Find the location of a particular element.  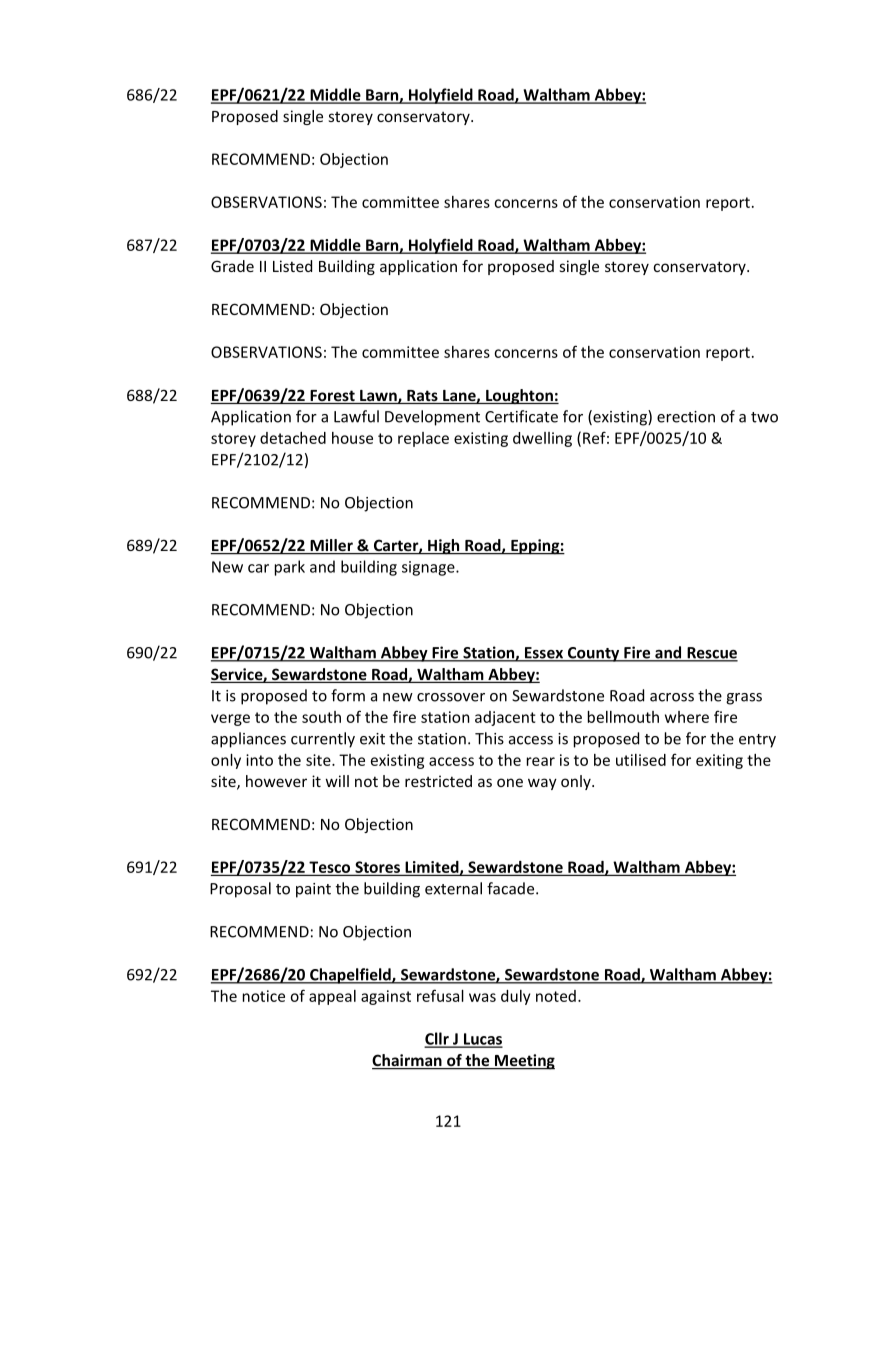

erection is located at coordinates (686, 417).
